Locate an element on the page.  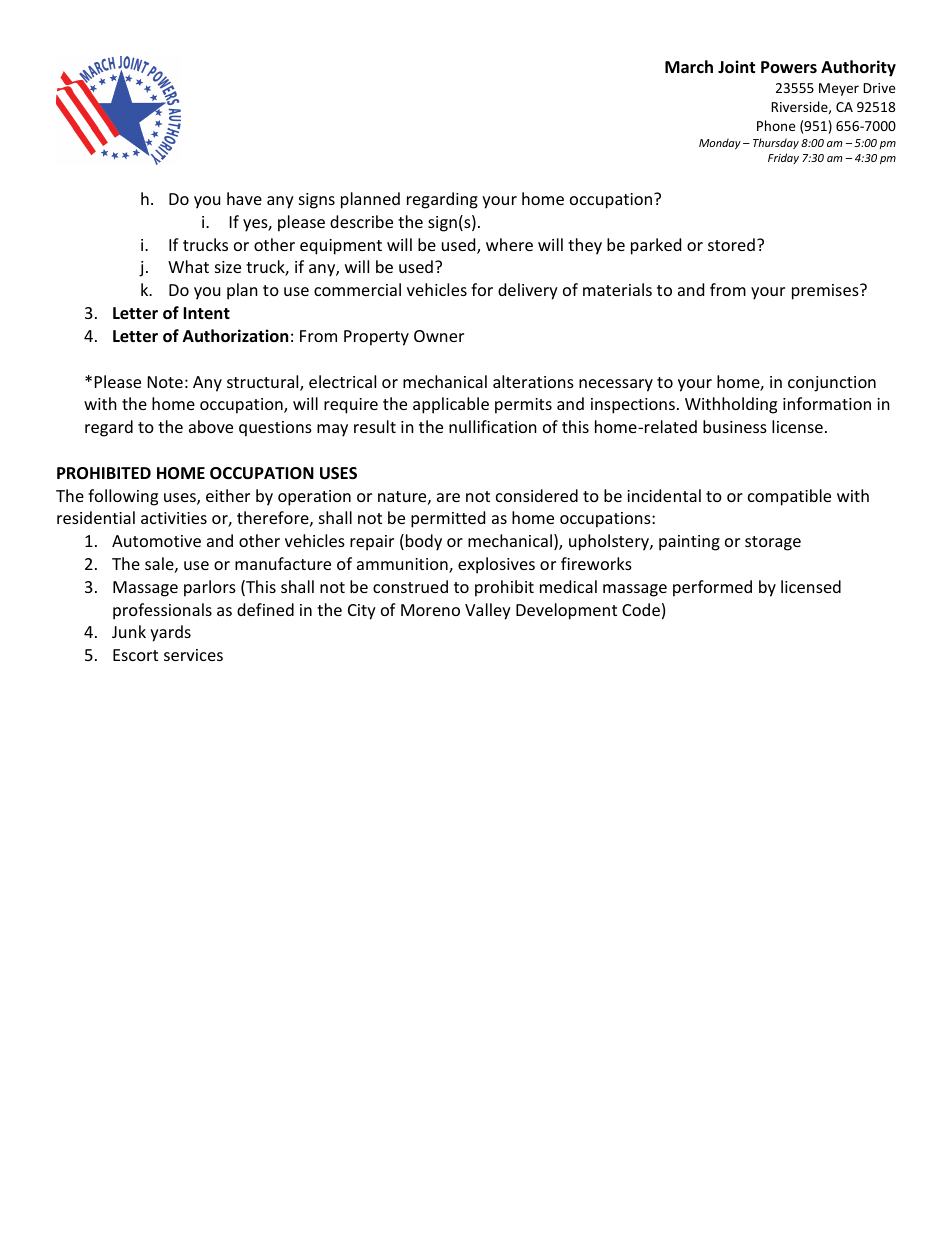
compatible is located at coordinates (789, 497).
